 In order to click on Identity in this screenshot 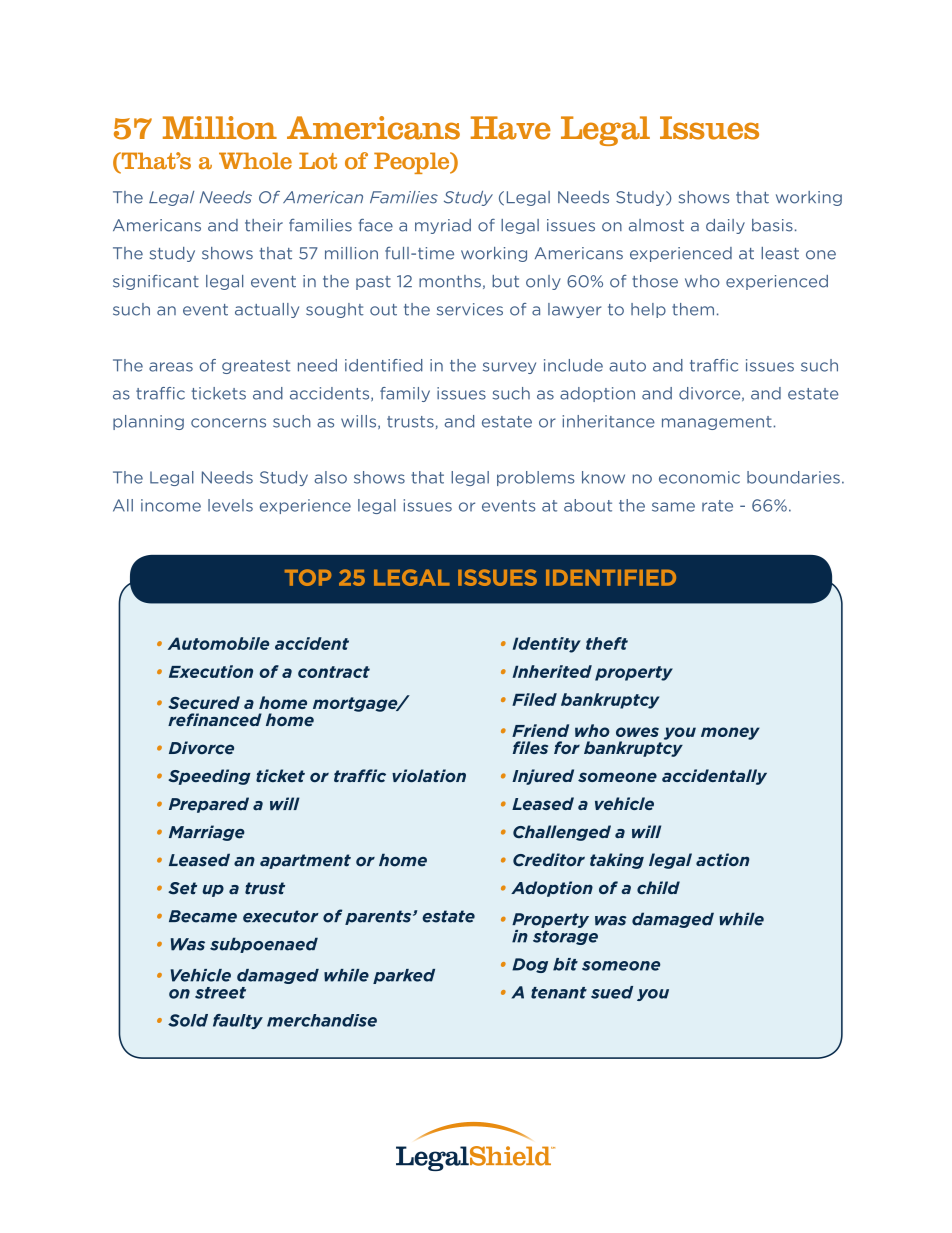, I will do `click(547, 645)`.
